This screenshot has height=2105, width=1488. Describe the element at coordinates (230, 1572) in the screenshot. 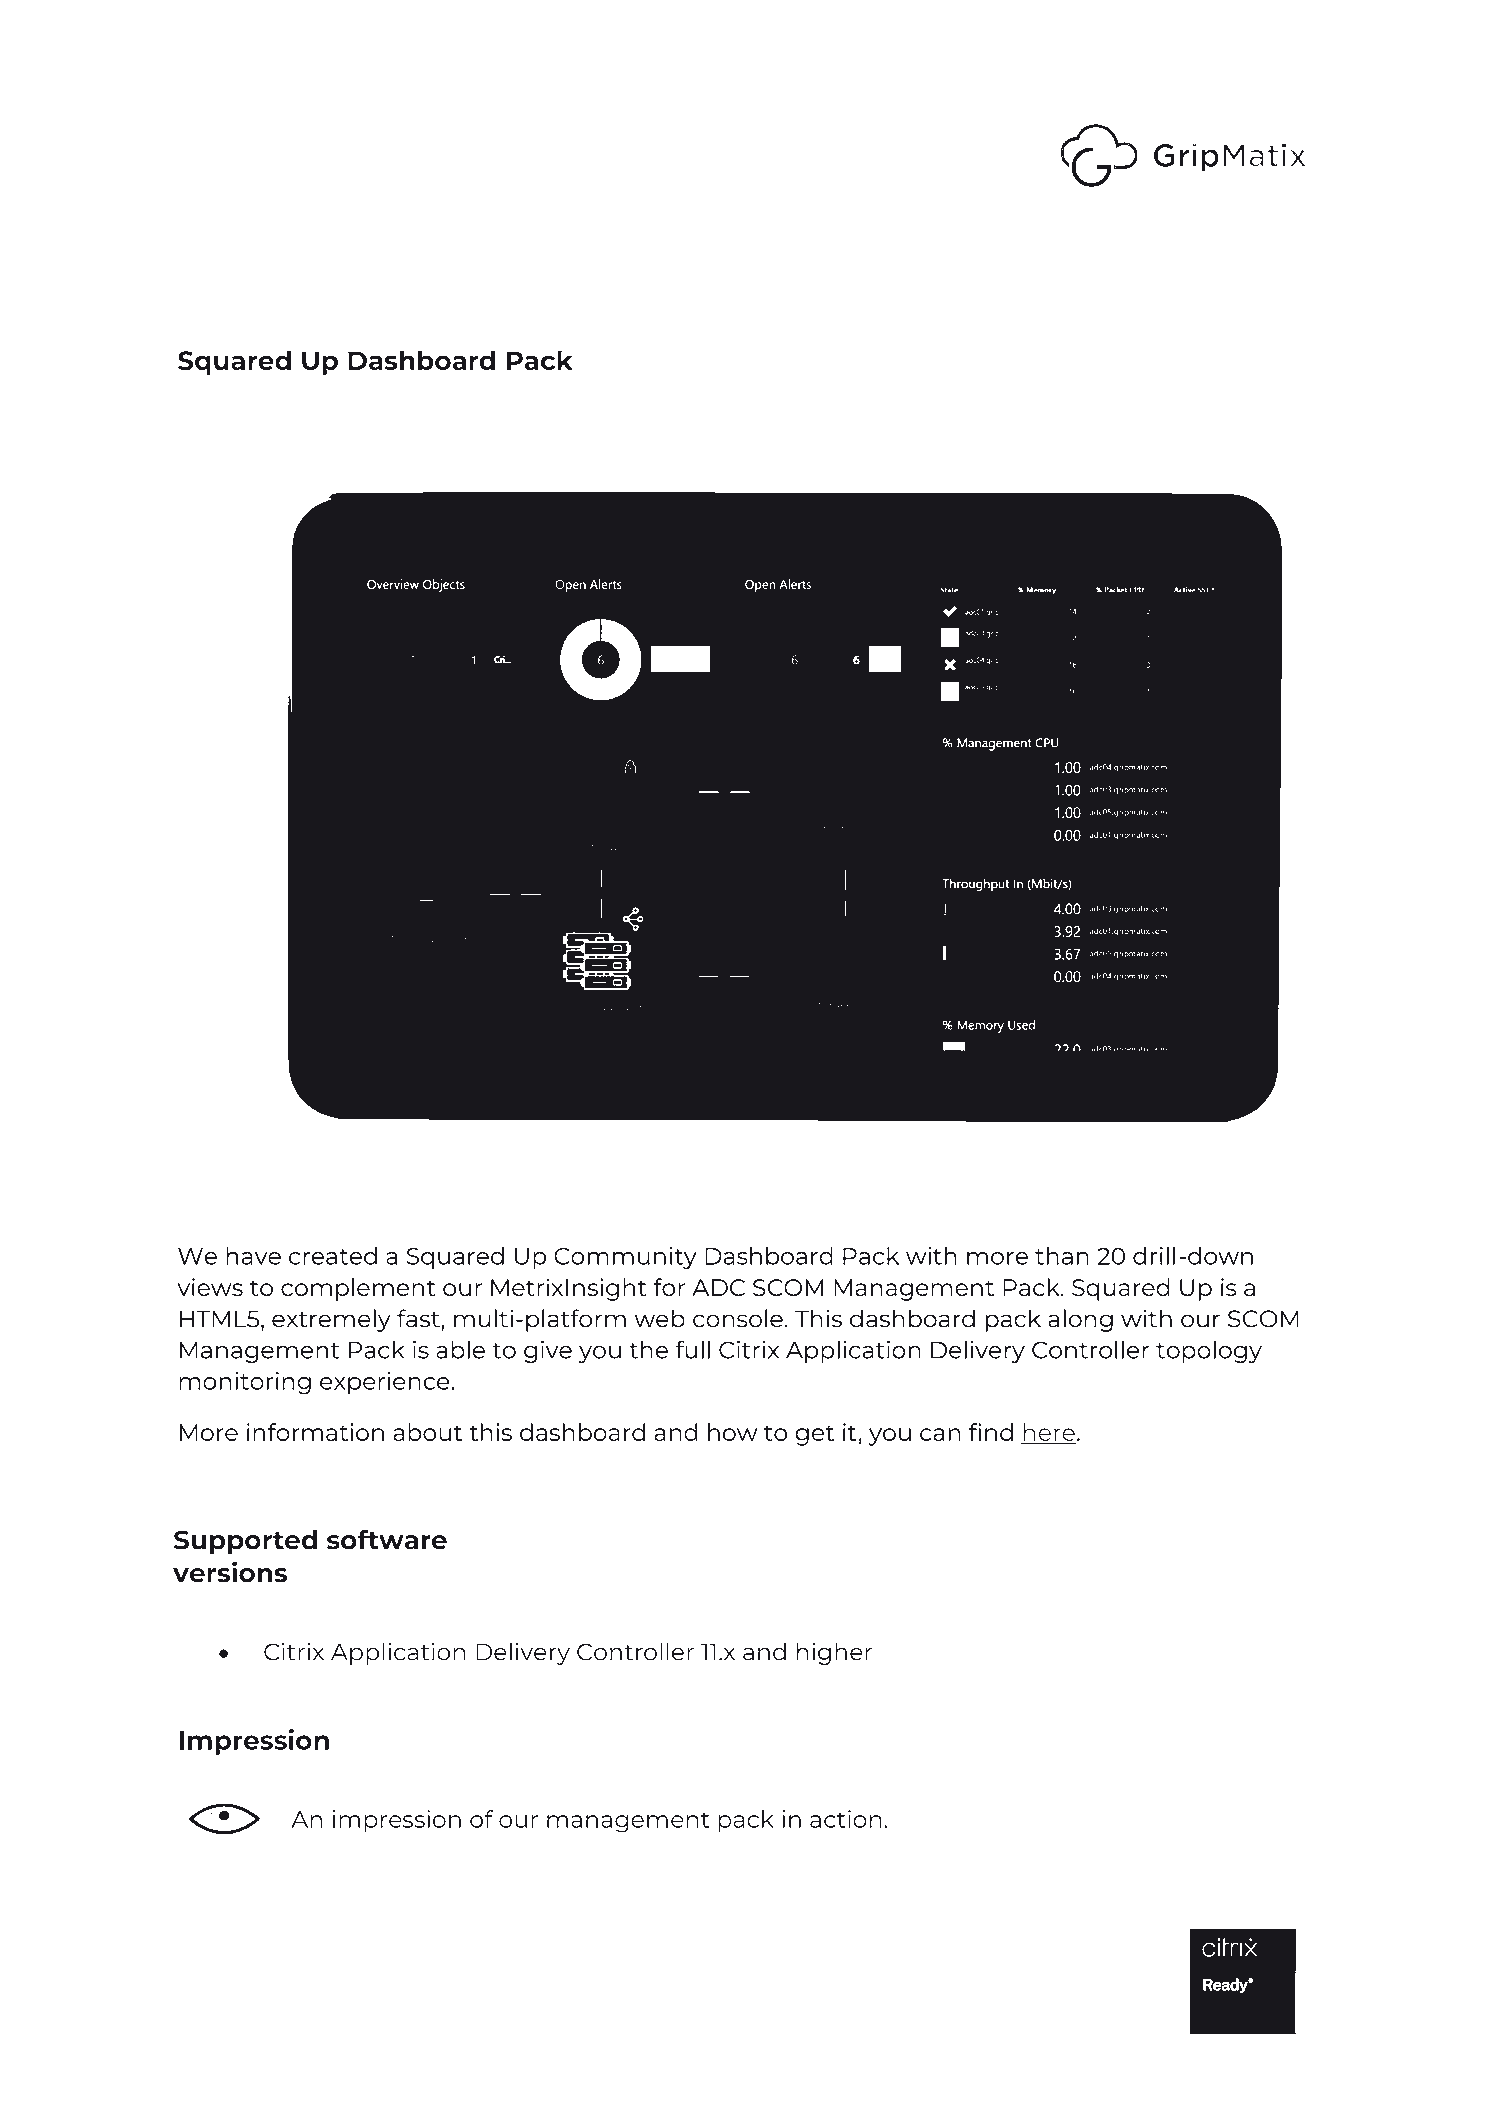

I see `versions` at that location.
